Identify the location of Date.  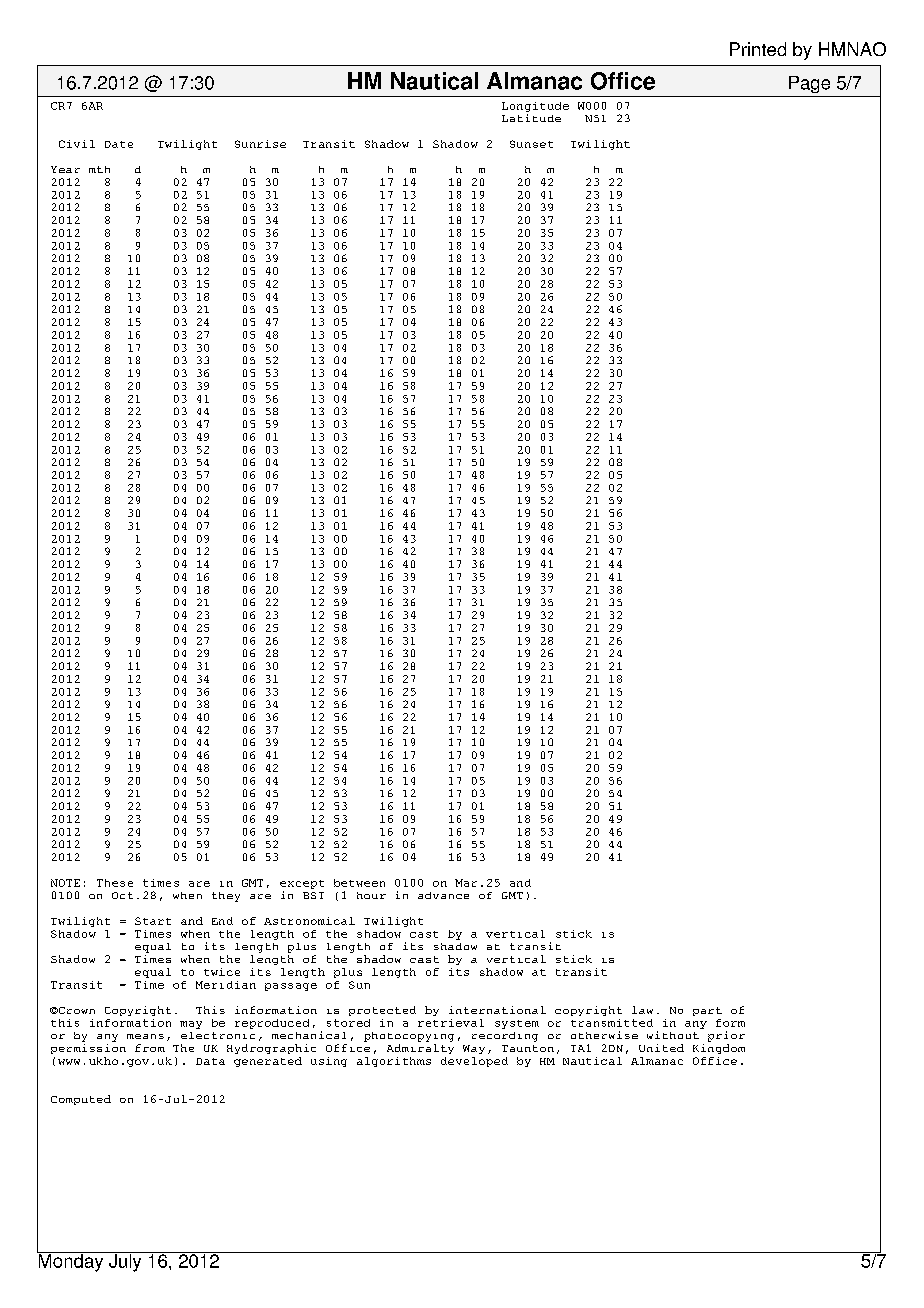
(119, 144).
